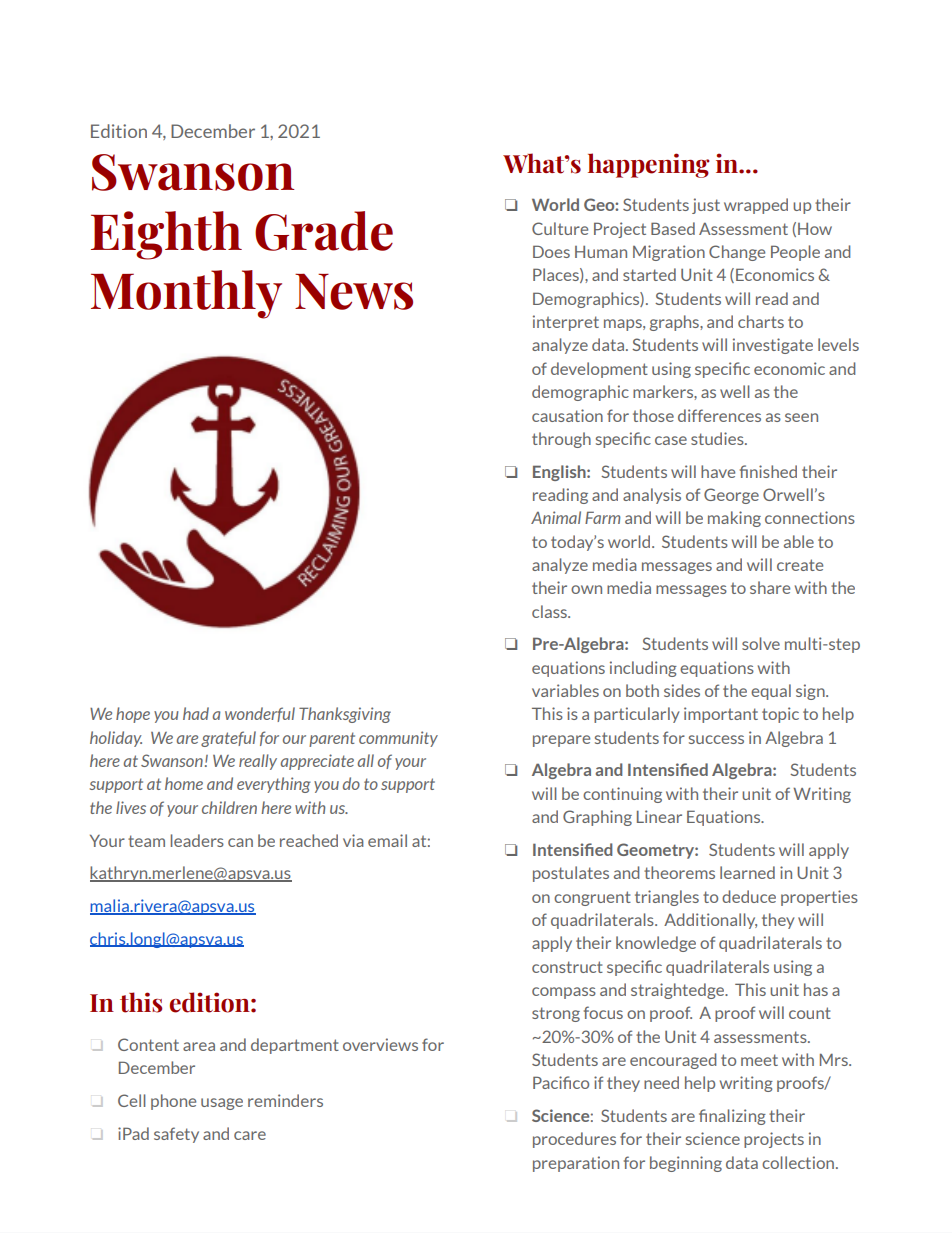  What do you see at coordinates (571, 874) in the screenshot?
I see `postulates` at bounding box center [571, 874].
